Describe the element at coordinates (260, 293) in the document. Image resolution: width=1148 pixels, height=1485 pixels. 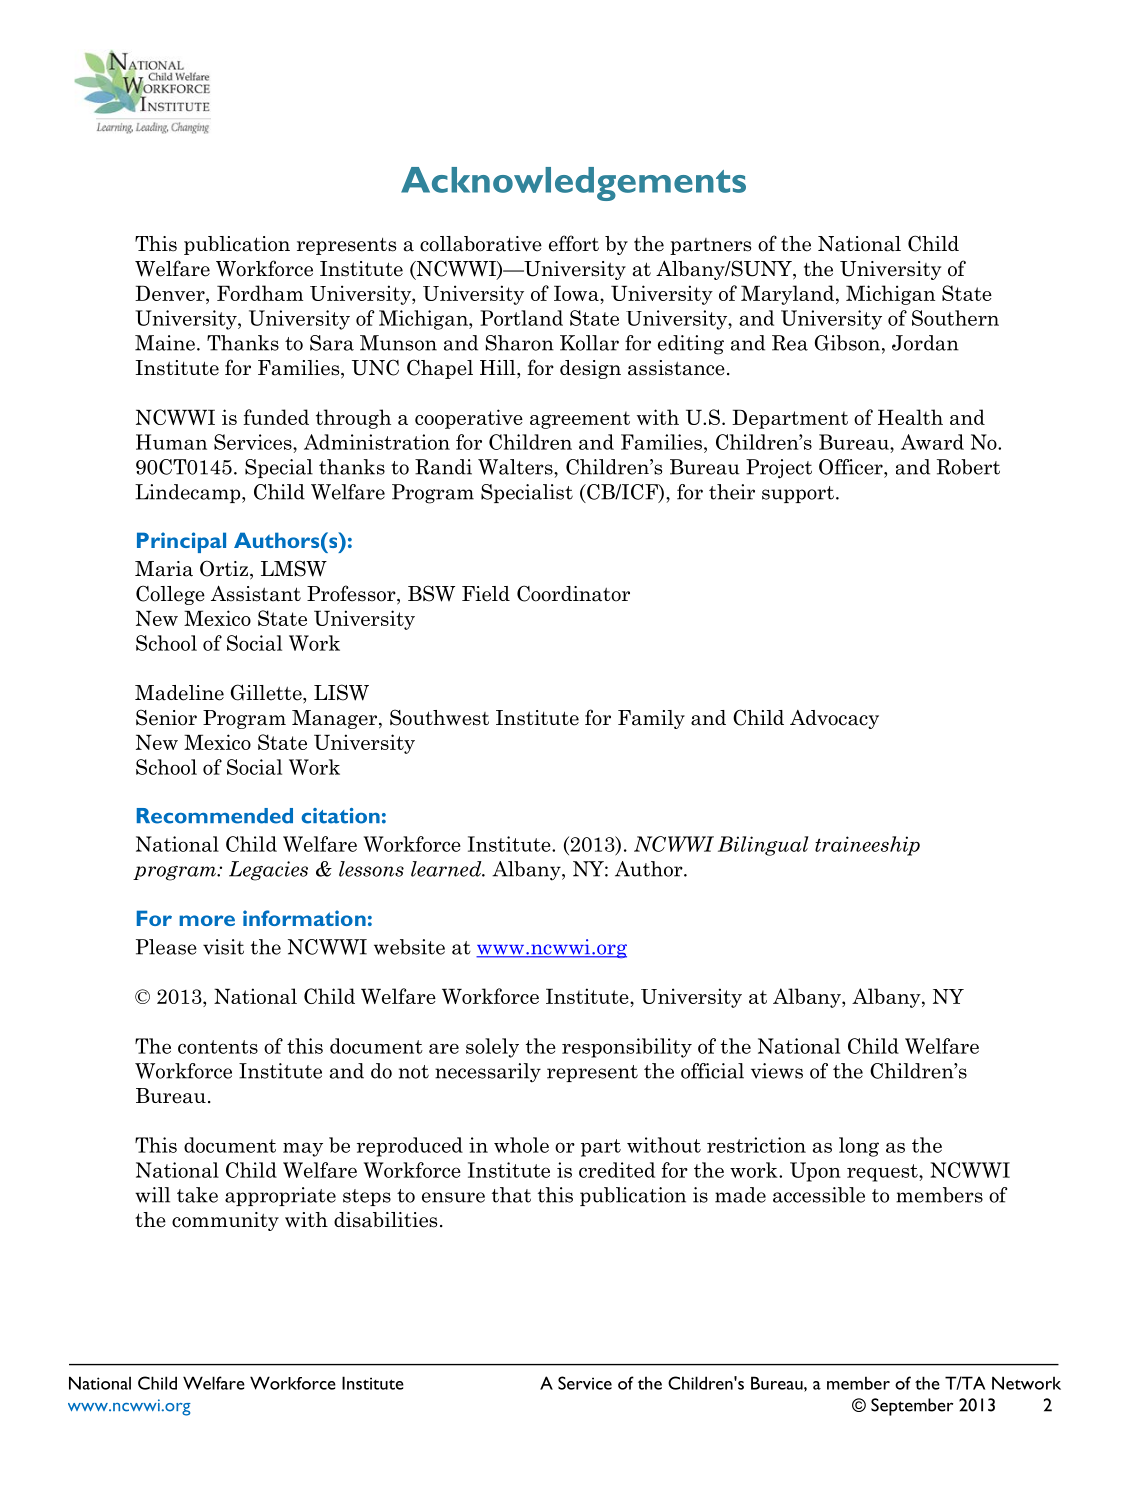
I see `Fordham` at that location.
